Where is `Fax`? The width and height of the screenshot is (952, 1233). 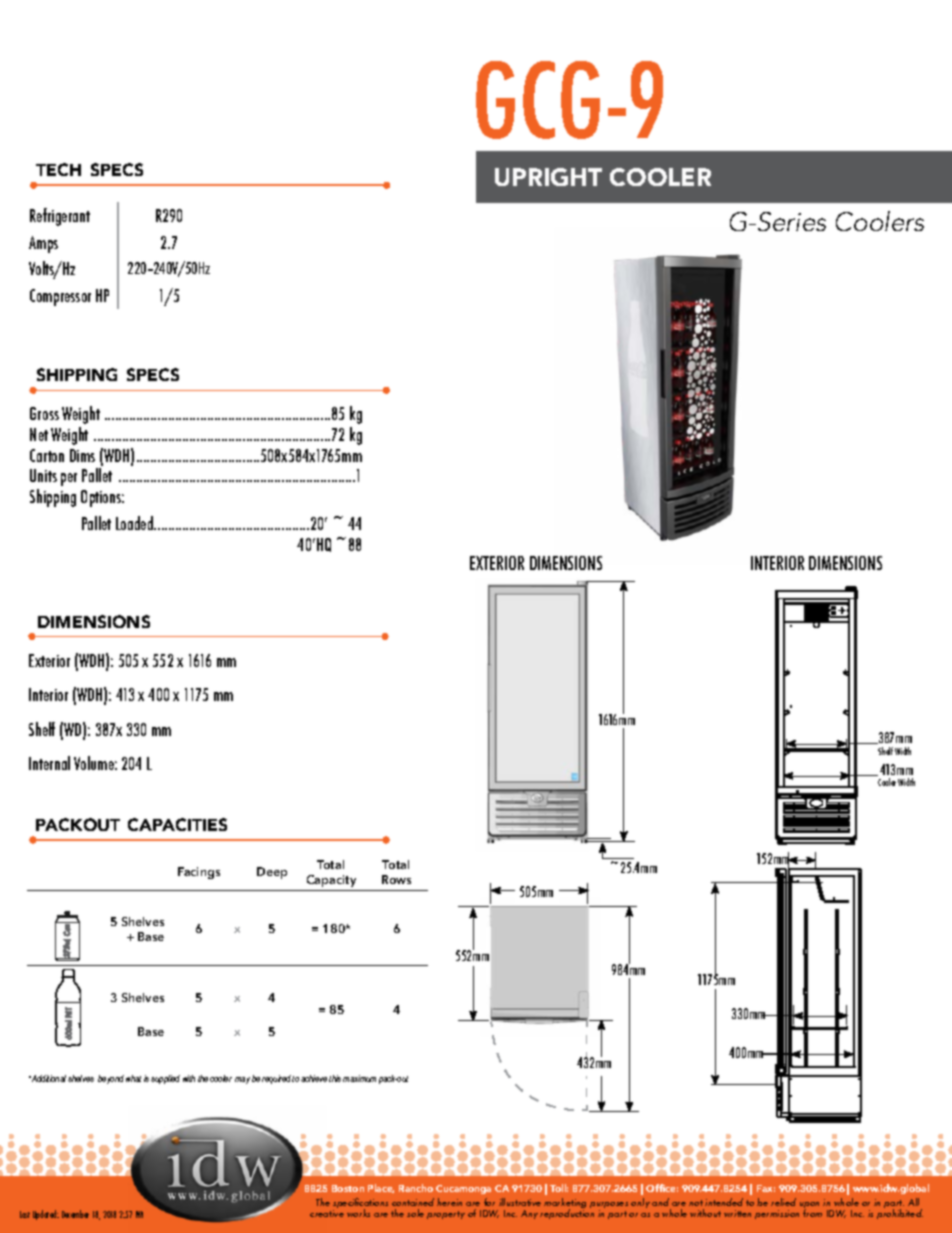
Fax is located at coordinates (766, 1188).
